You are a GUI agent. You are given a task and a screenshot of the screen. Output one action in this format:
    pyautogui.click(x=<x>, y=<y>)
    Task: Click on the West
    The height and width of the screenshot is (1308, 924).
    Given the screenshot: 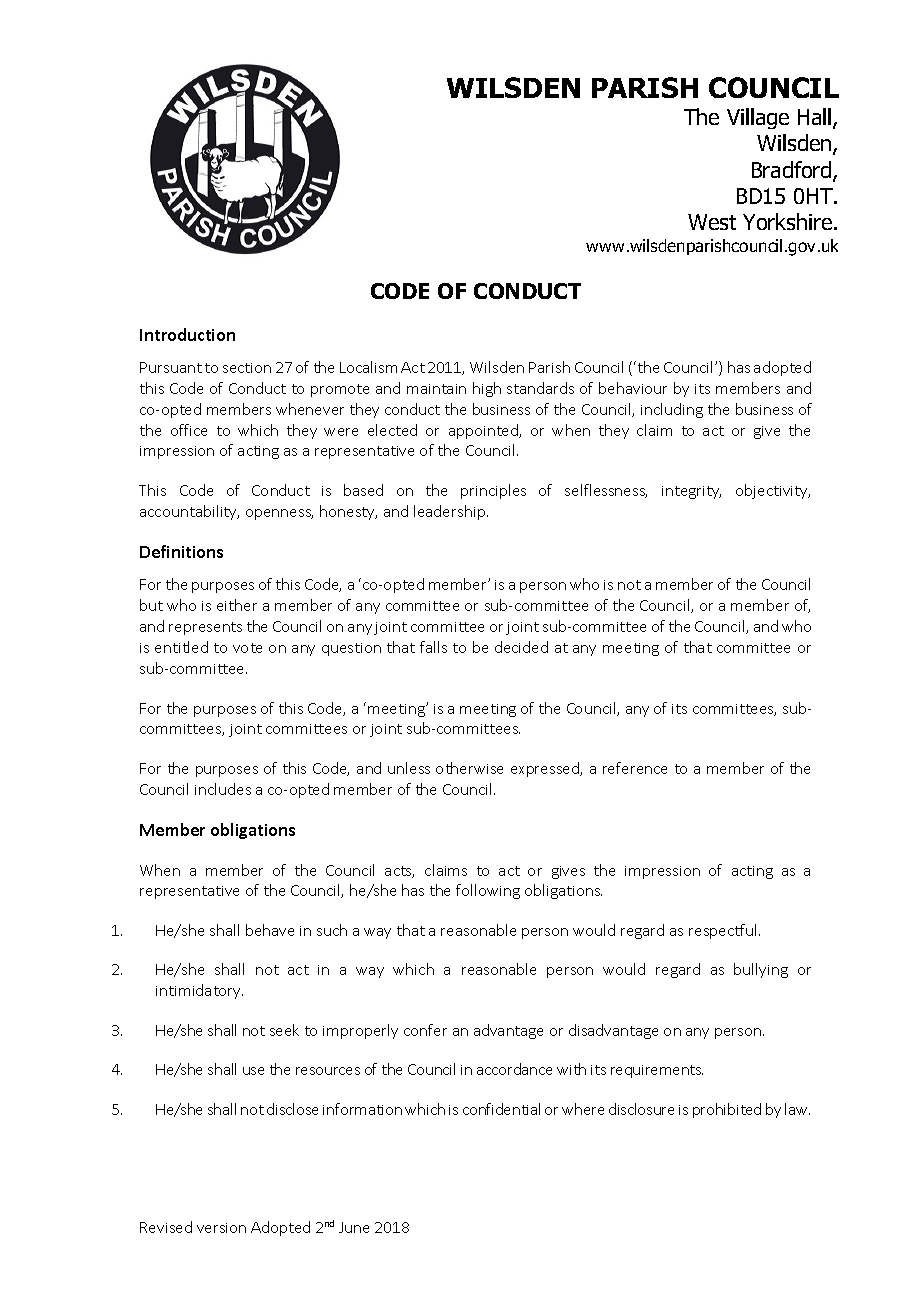 What is the action you would take?
    pyautogui.click(x=712, y=222)
